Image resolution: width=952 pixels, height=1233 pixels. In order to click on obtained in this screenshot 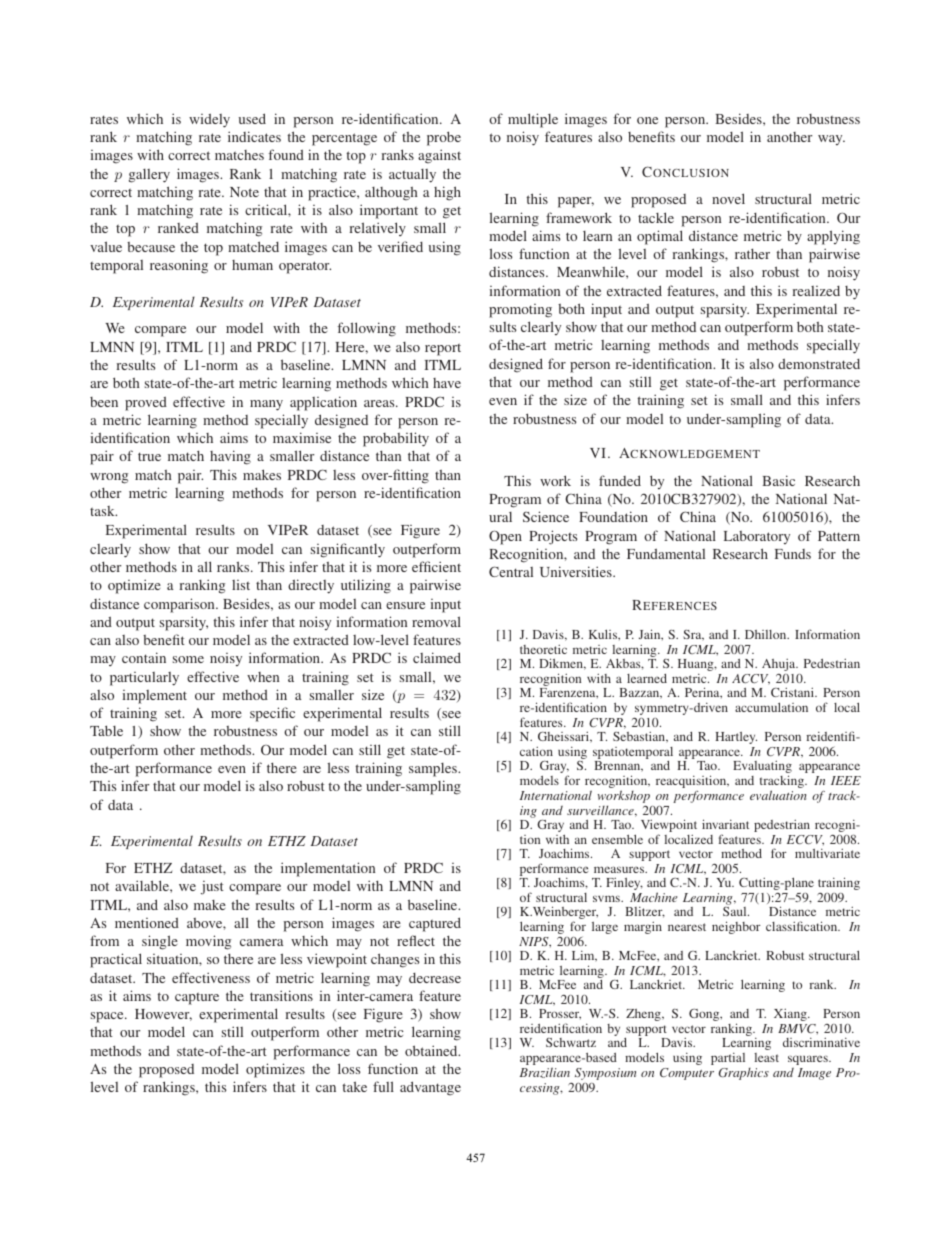, I will do `click(432, 1050)`.
